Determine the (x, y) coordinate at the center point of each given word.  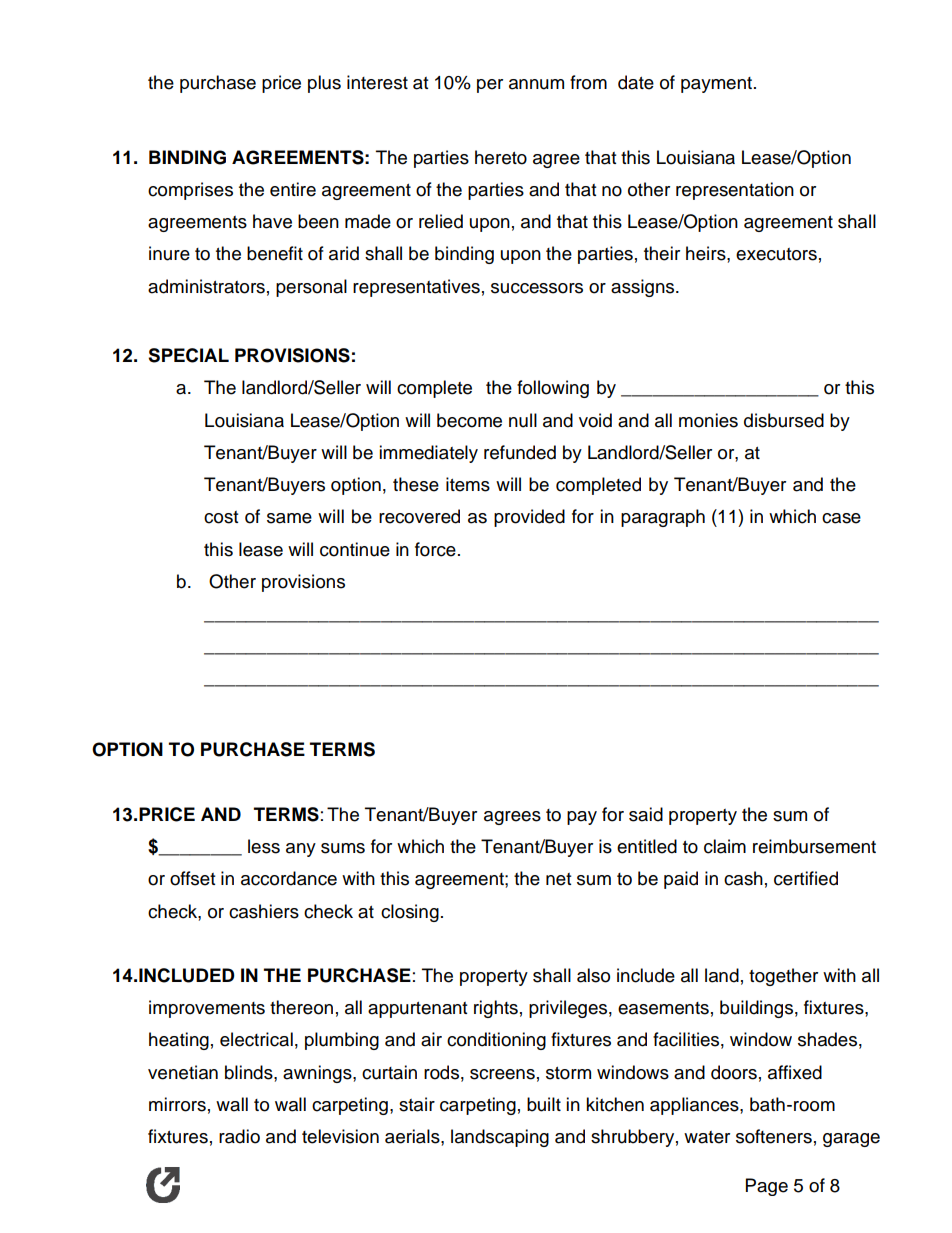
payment (718, 85)
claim (725, 846)
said (646, 814)
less (264, 846)
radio (239, 1136)
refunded (520, 452)
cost (221, 517)
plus (324, 84)
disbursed (784, 420)
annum (536, 84)
